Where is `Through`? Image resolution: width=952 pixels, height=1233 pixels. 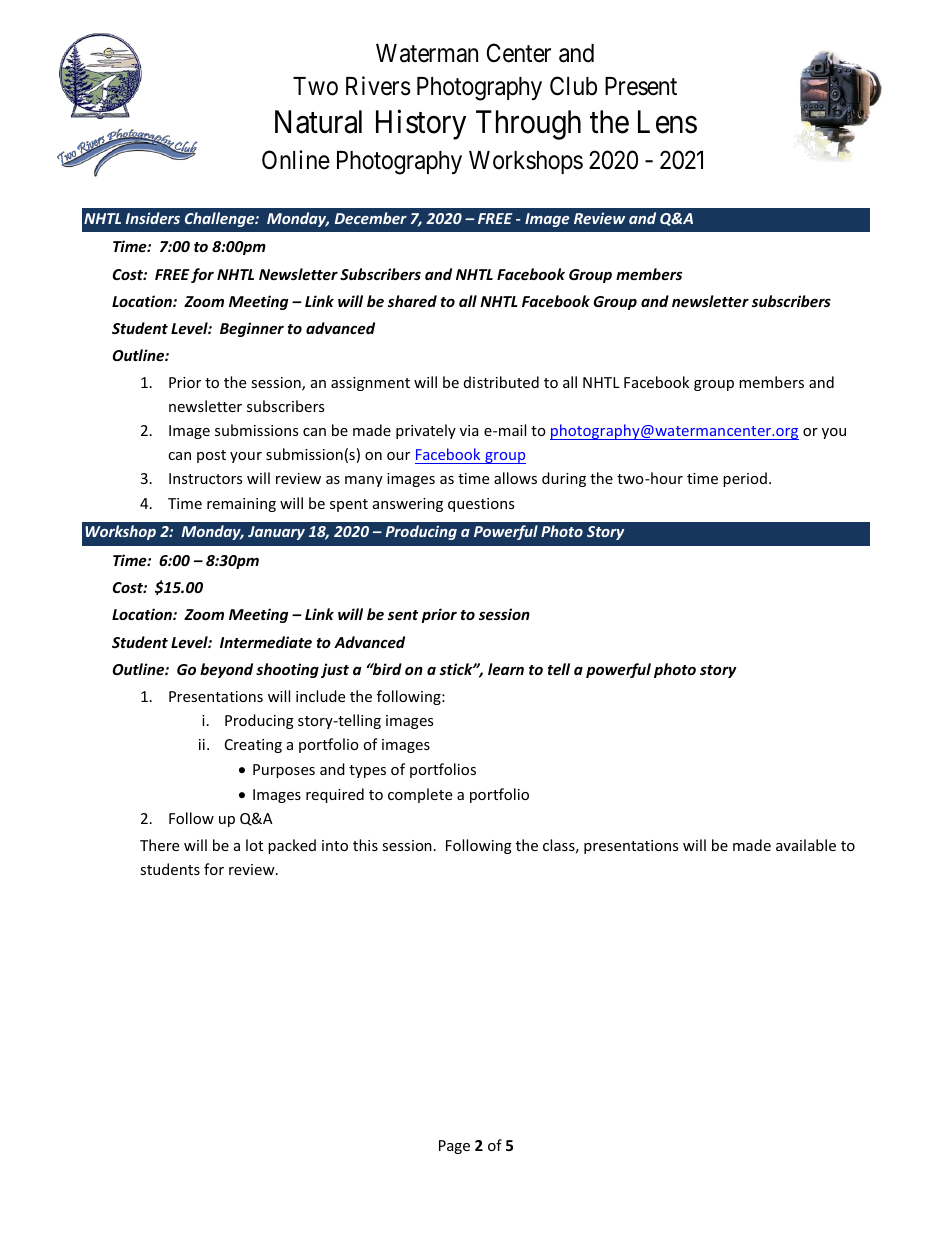 Through is located at coordinates (528, 125).
